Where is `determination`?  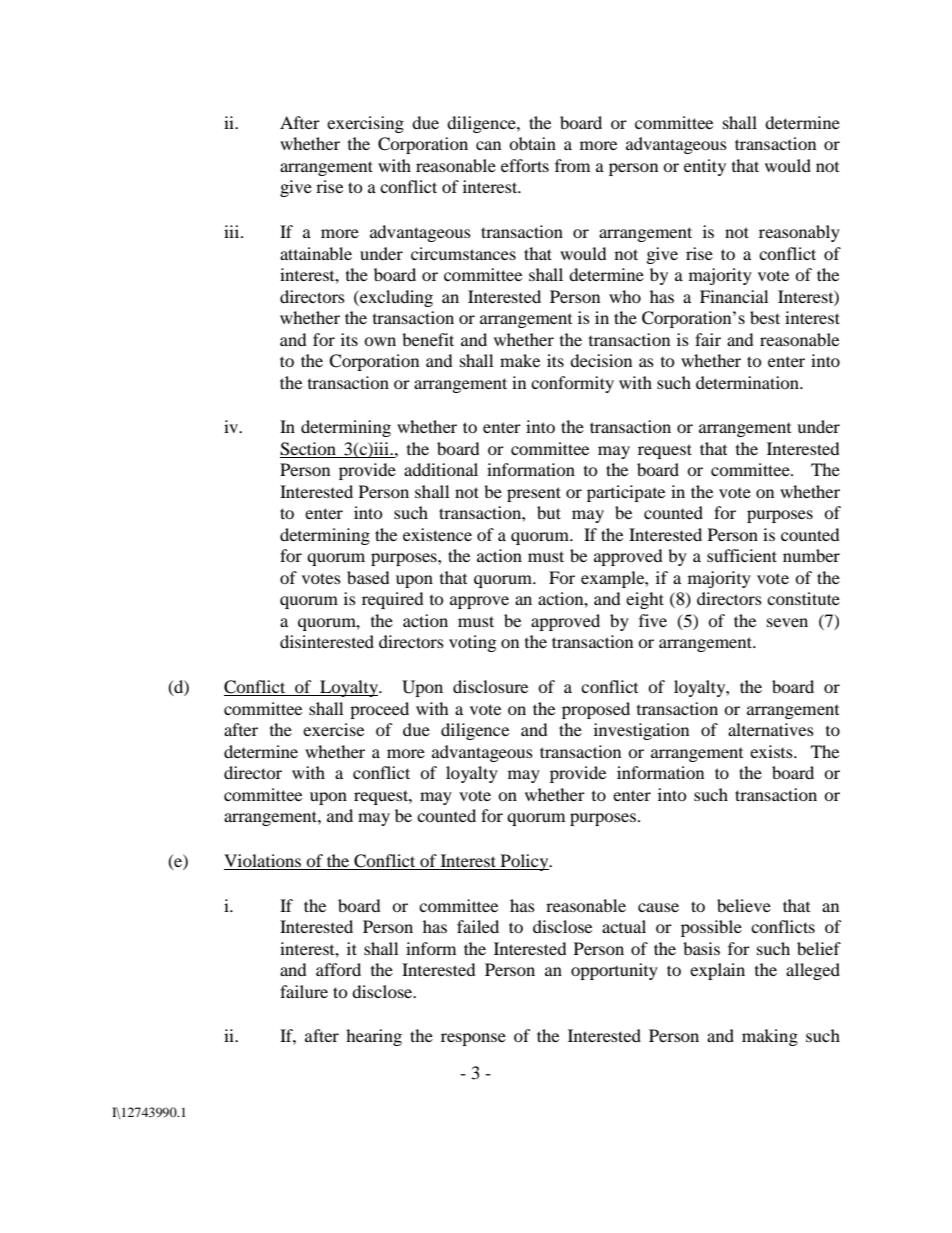
determination is located at coordinates (748, 382).
